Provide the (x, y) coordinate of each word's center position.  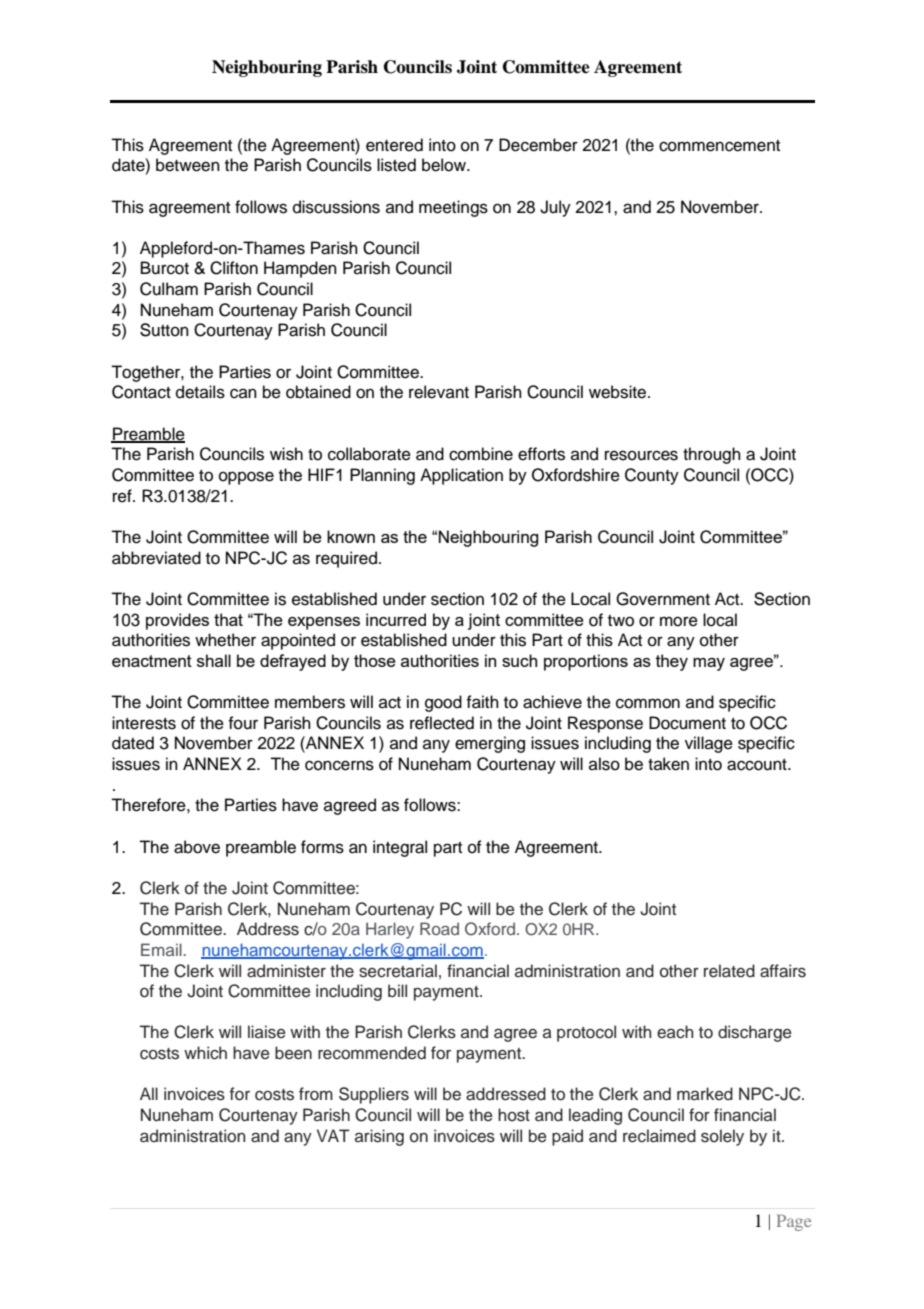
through (712, 455)
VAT (333, 1135)
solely (722, 1137)
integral (400, 848)
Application (461, 476)
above (197, 847)
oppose (246, 478)
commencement (719, 146)
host (514, 1115)
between (188, 165)
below (445, 165)
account (758, 765)
